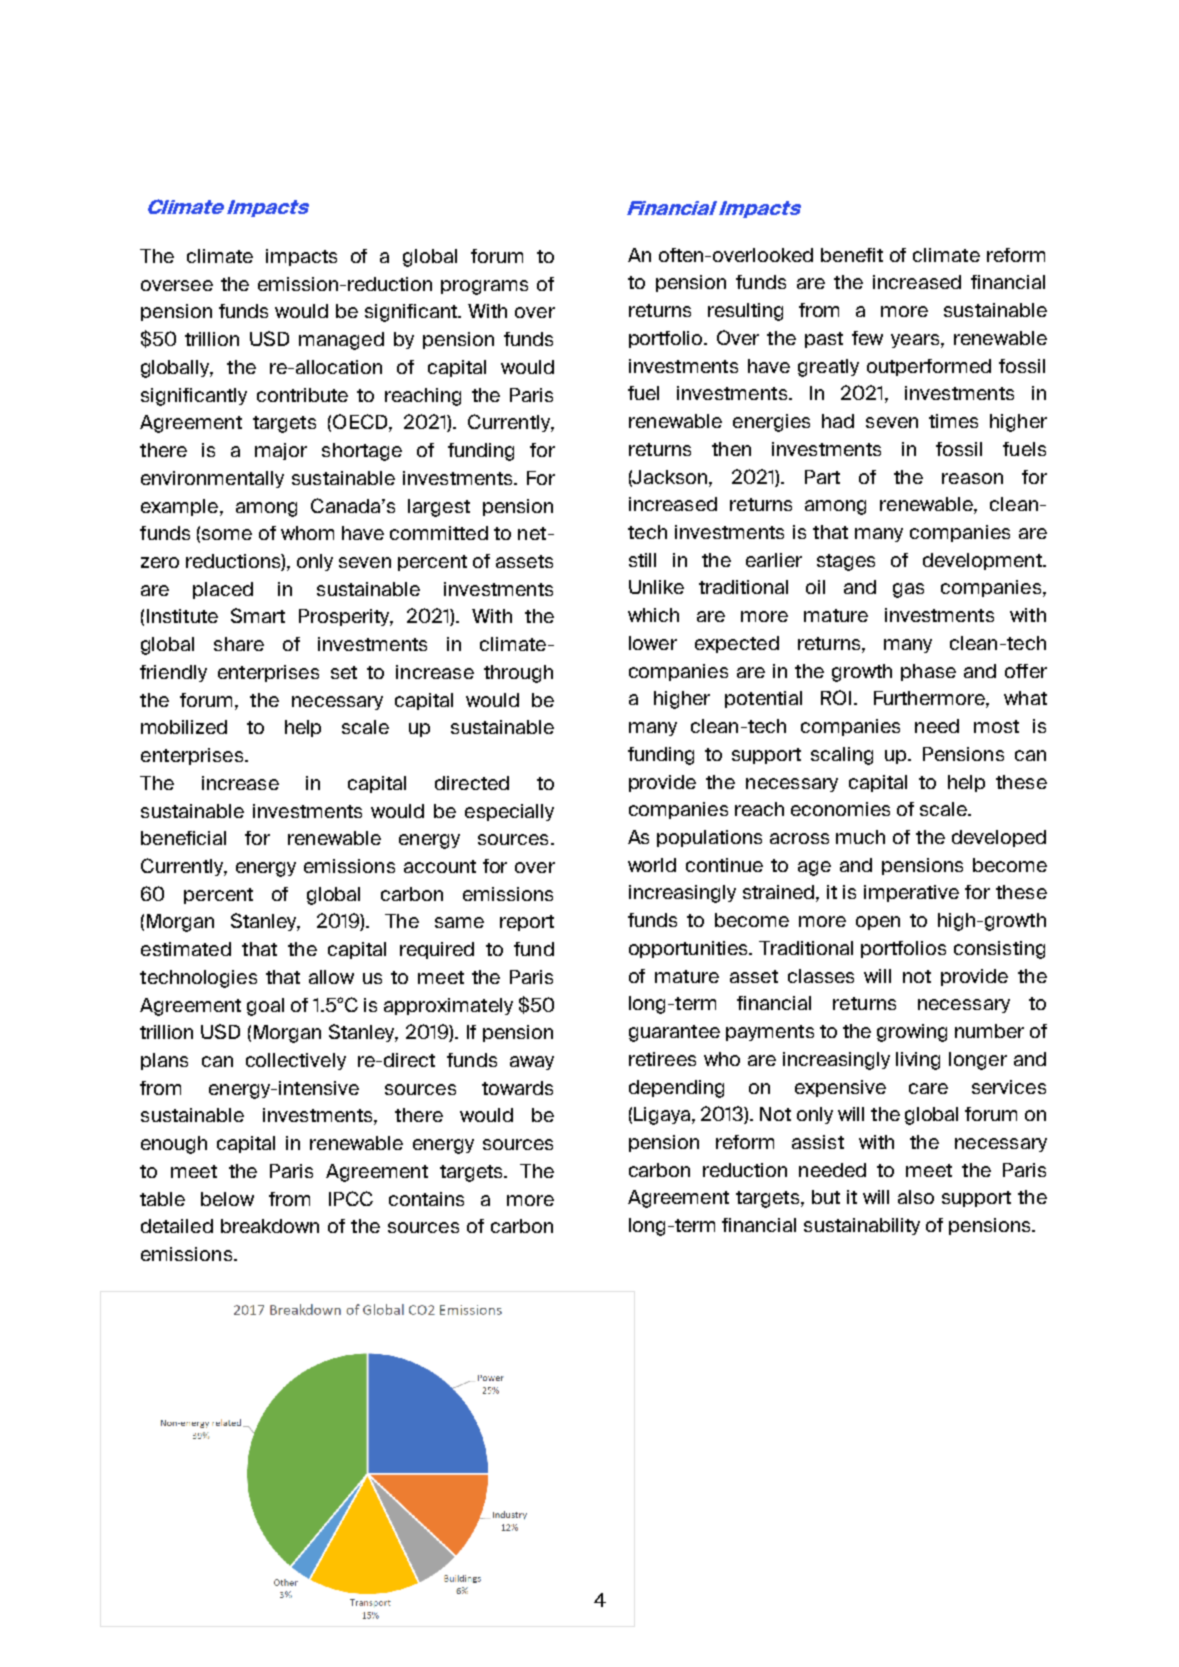 The width and height of the page is (1179, 1667). I want to click on benefit, so click(852, 255).
